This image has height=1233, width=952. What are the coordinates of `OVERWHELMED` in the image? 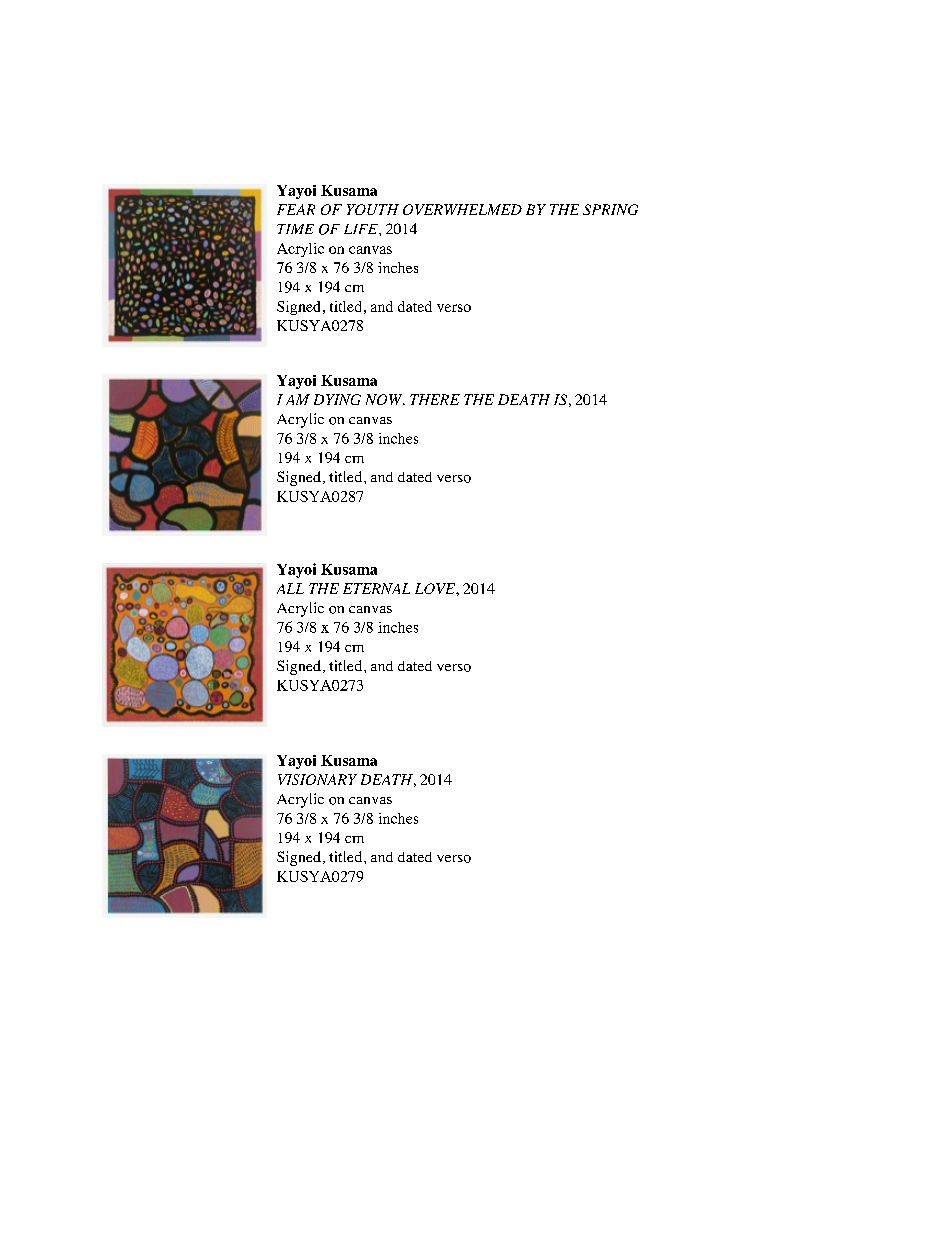 It's located at (462, 209).
